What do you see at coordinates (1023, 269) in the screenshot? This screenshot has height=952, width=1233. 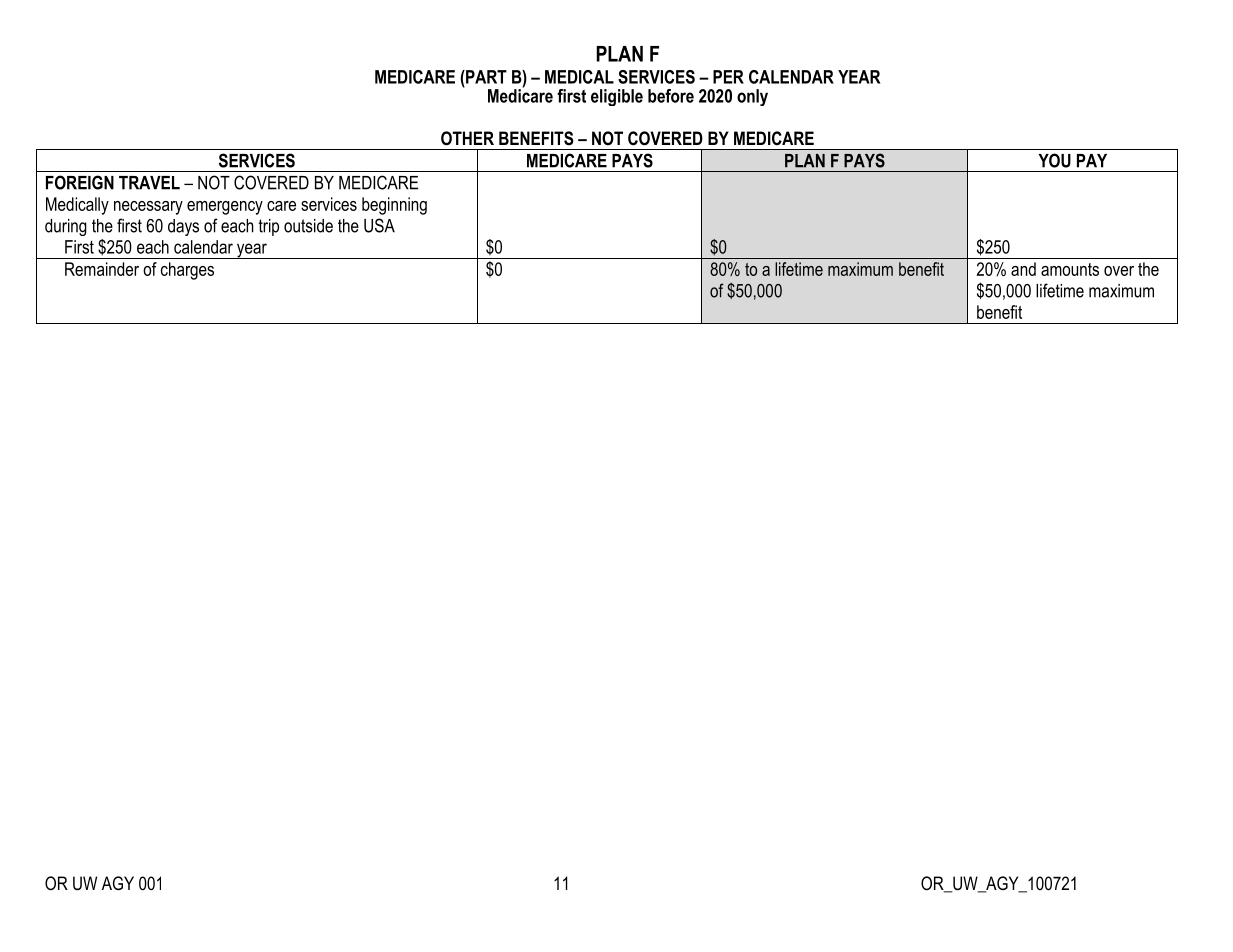 I see `and` at bounding box center [1023, 269].
